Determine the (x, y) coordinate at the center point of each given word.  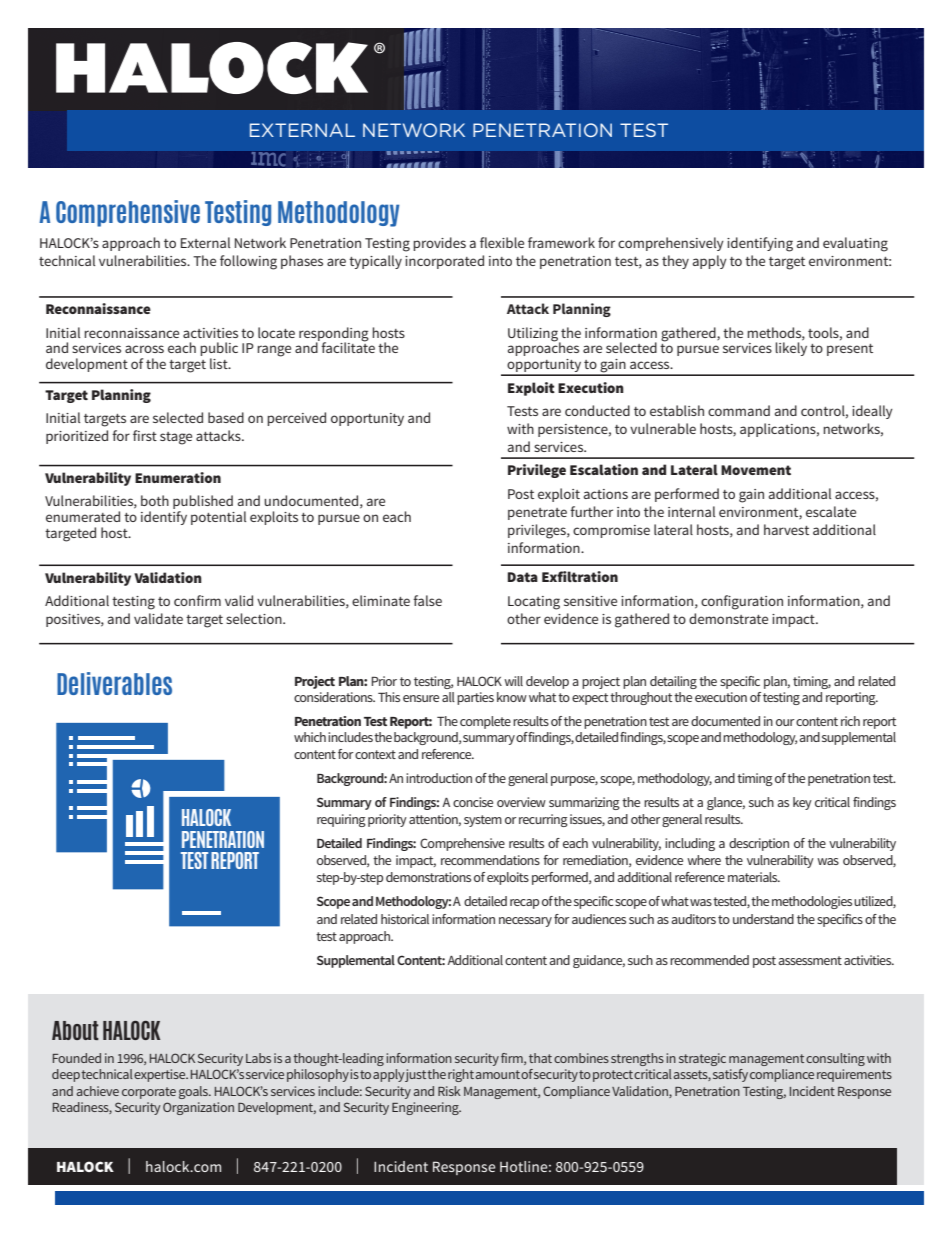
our (785, 722)
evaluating (855, 244)
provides (439, 244)
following (248, 262)
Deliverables (114, 683)
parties (475, 698)
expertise (161, 1075)
